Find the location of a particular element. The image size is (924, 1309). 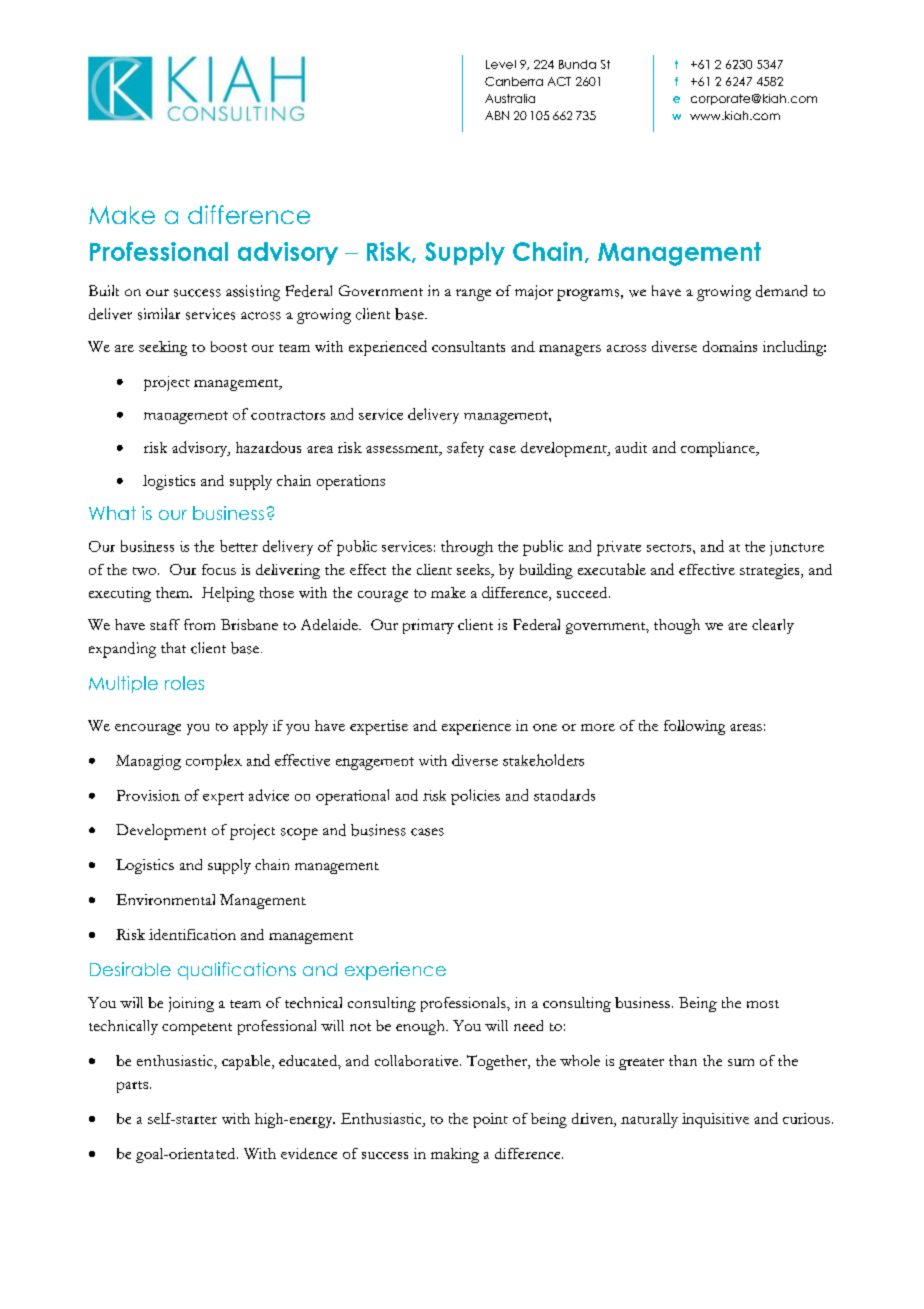

ABN is located at coordinates (497, 115).
